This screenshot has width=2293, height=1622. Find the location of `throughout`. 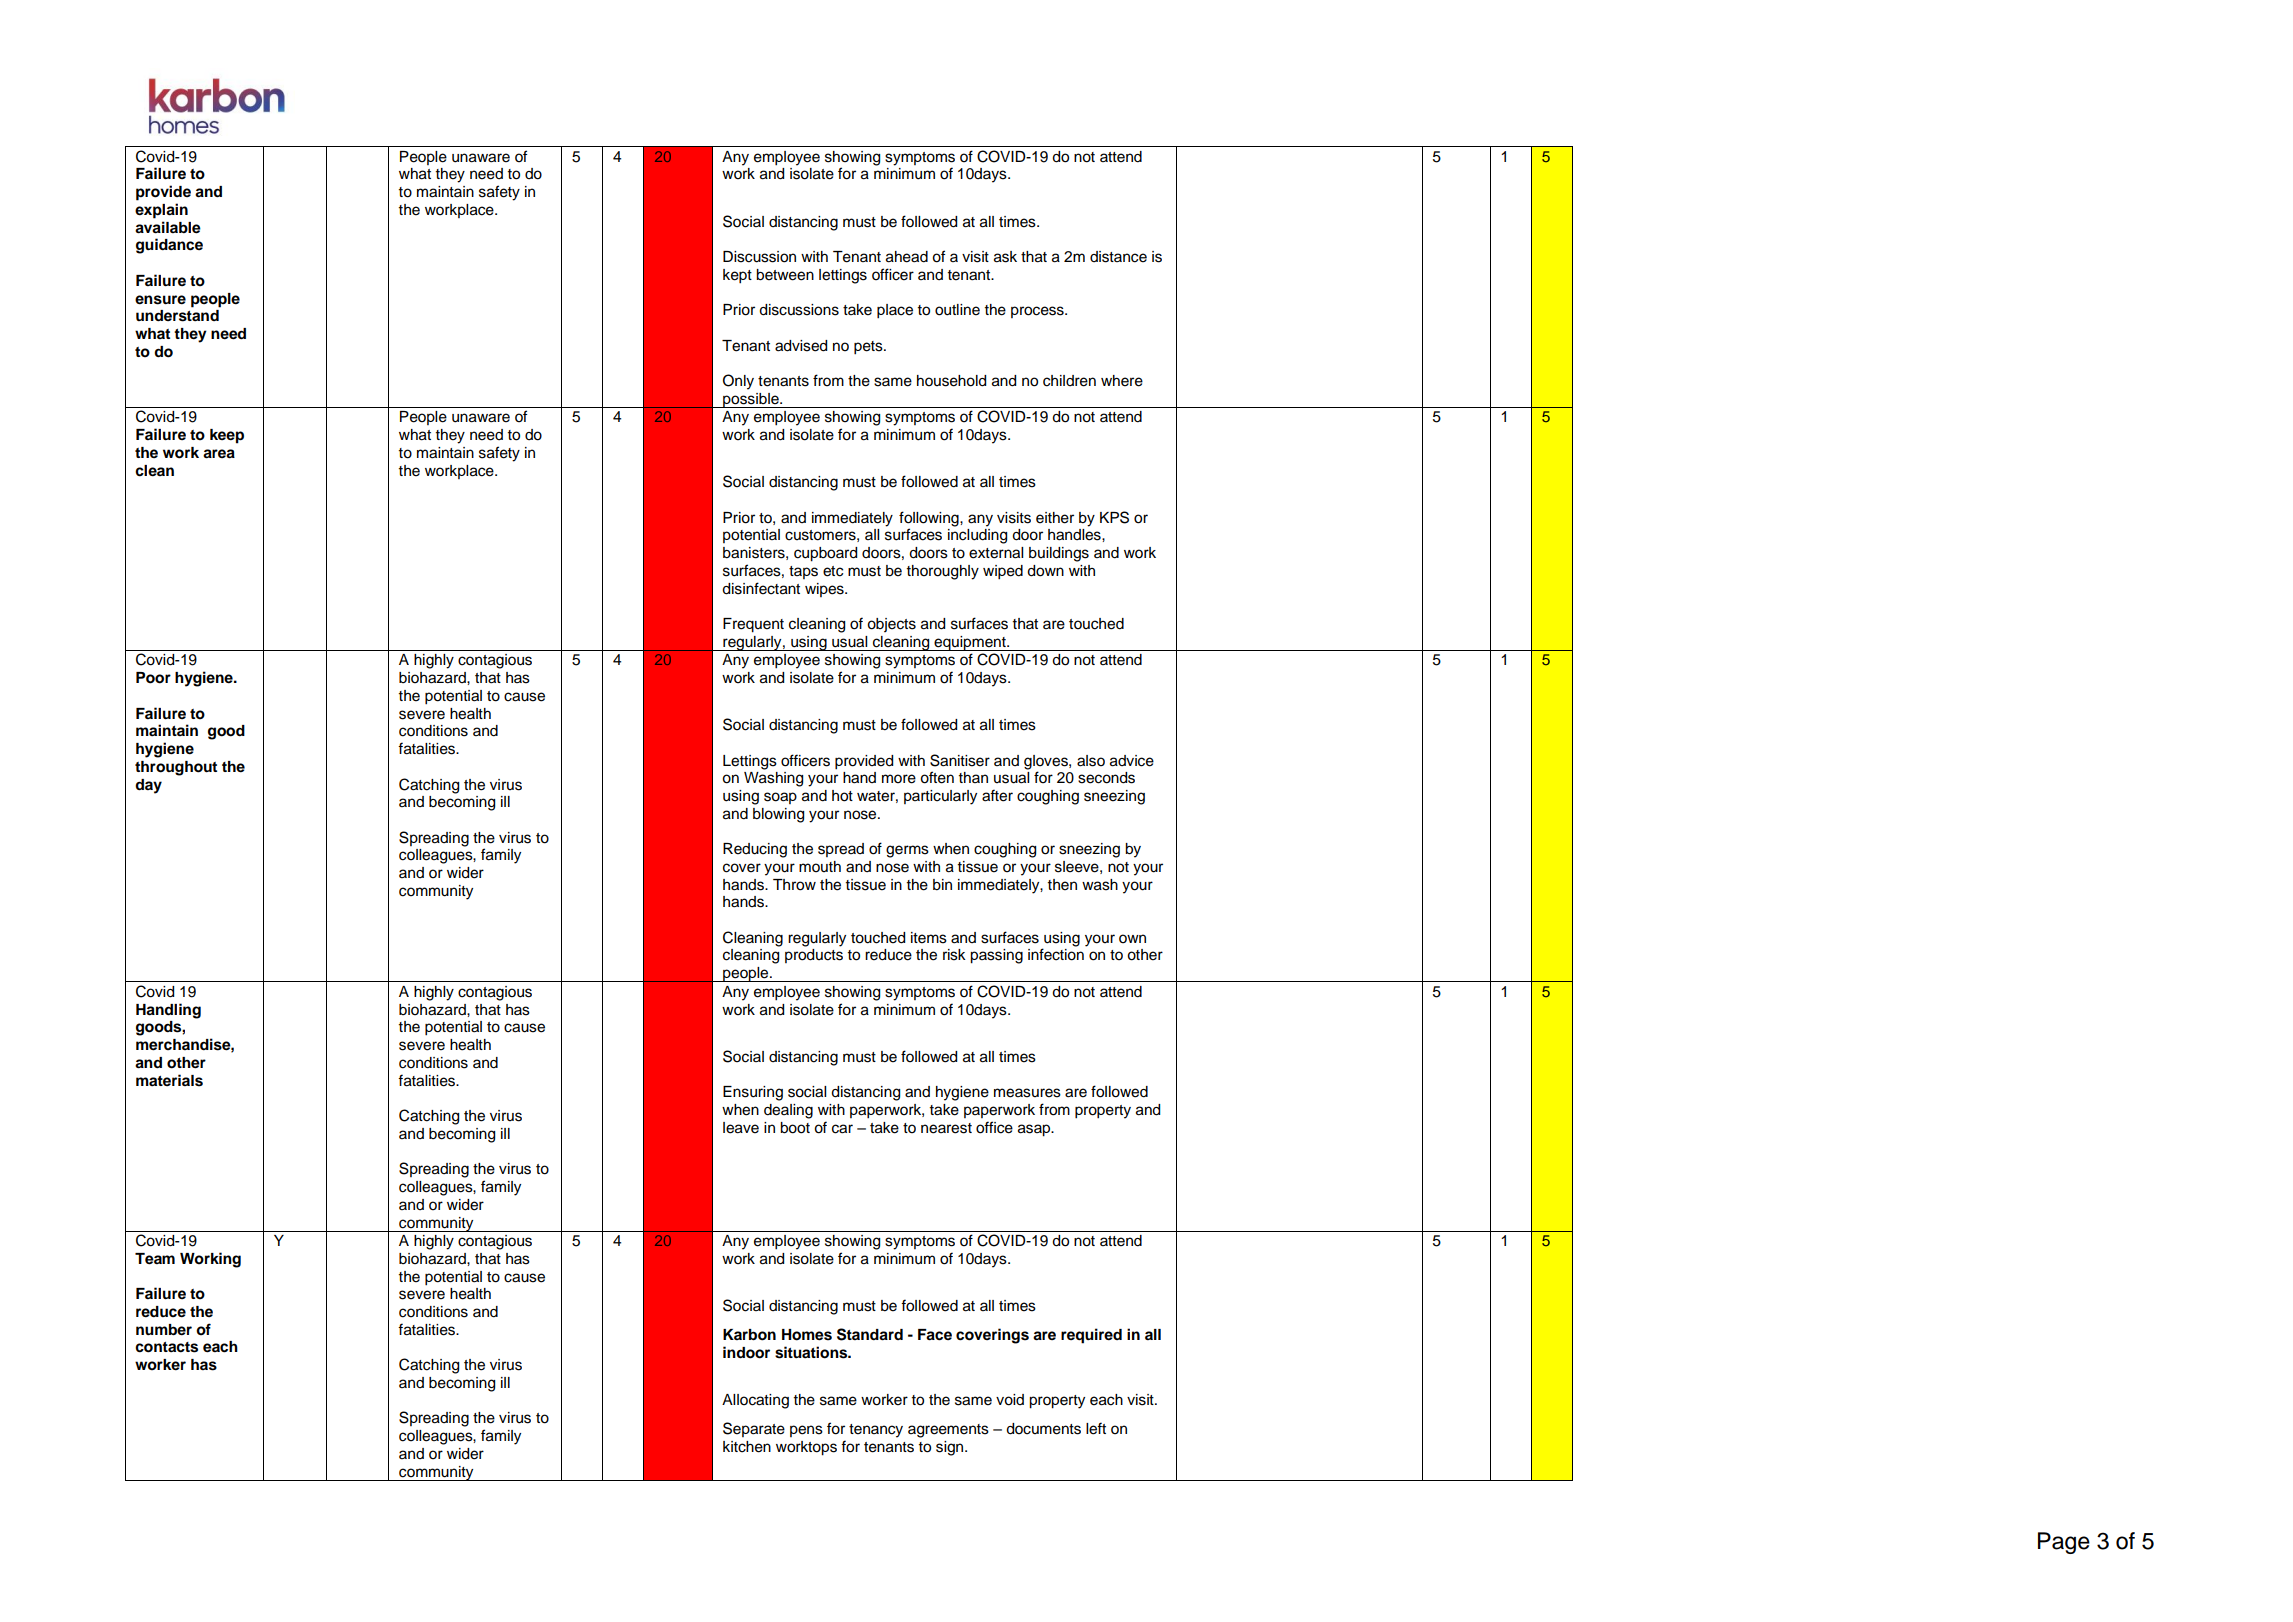

throughout is located at coordinates (176, 768).
